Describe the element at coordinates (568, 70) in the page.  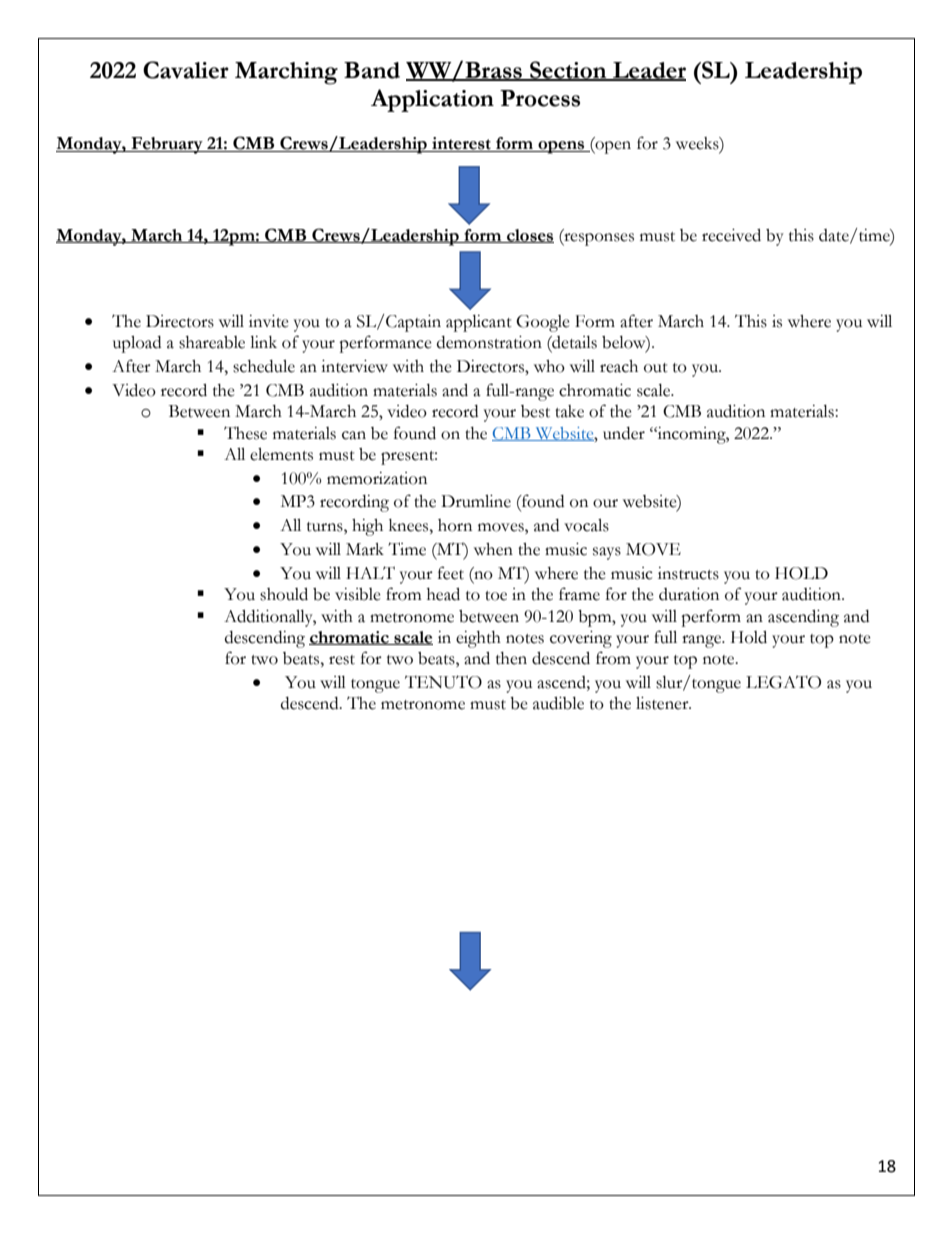
I see `Section` at that location.
